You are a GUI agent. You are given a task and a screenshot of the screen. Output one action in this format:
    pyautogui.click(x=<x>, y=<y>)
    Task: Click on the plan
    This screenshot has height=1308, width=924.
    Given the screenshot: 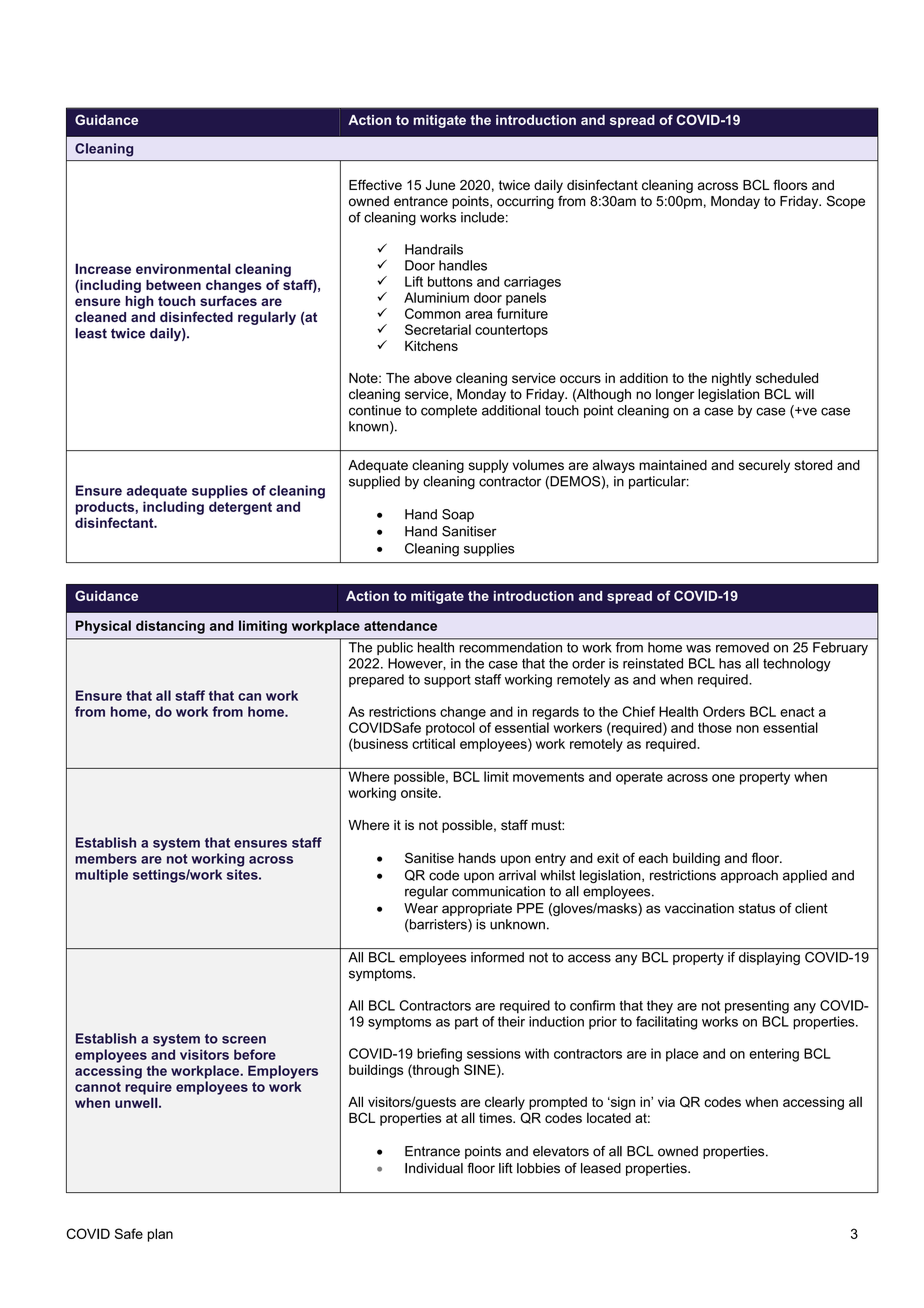 What is the action you would take?
    pyautogui.click(x=160, y=1235)
